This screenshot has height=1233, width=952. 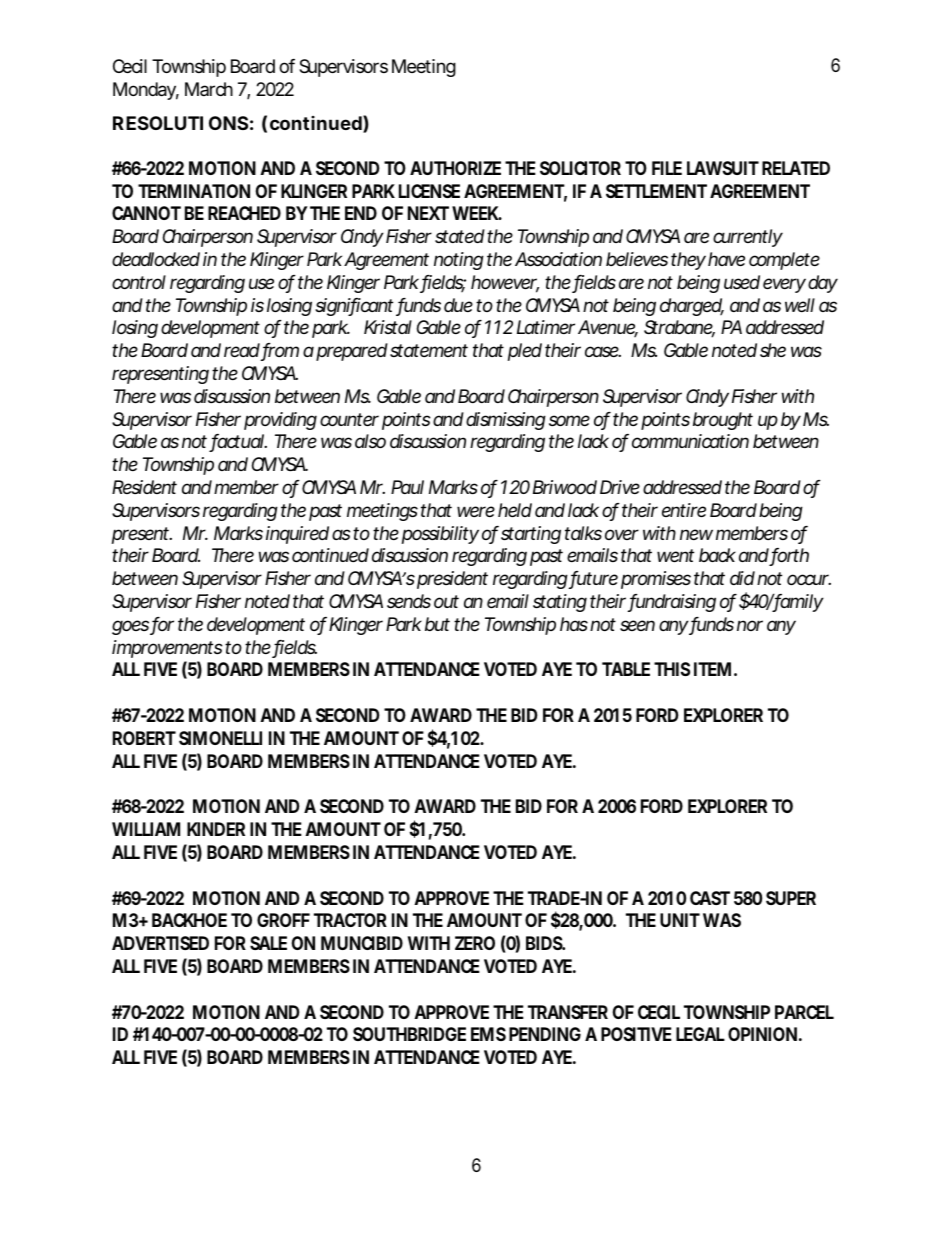 What do you see at coordinates (297, 535) in the screenshot?
I see `inquired` at bounding box center [297, 535].
